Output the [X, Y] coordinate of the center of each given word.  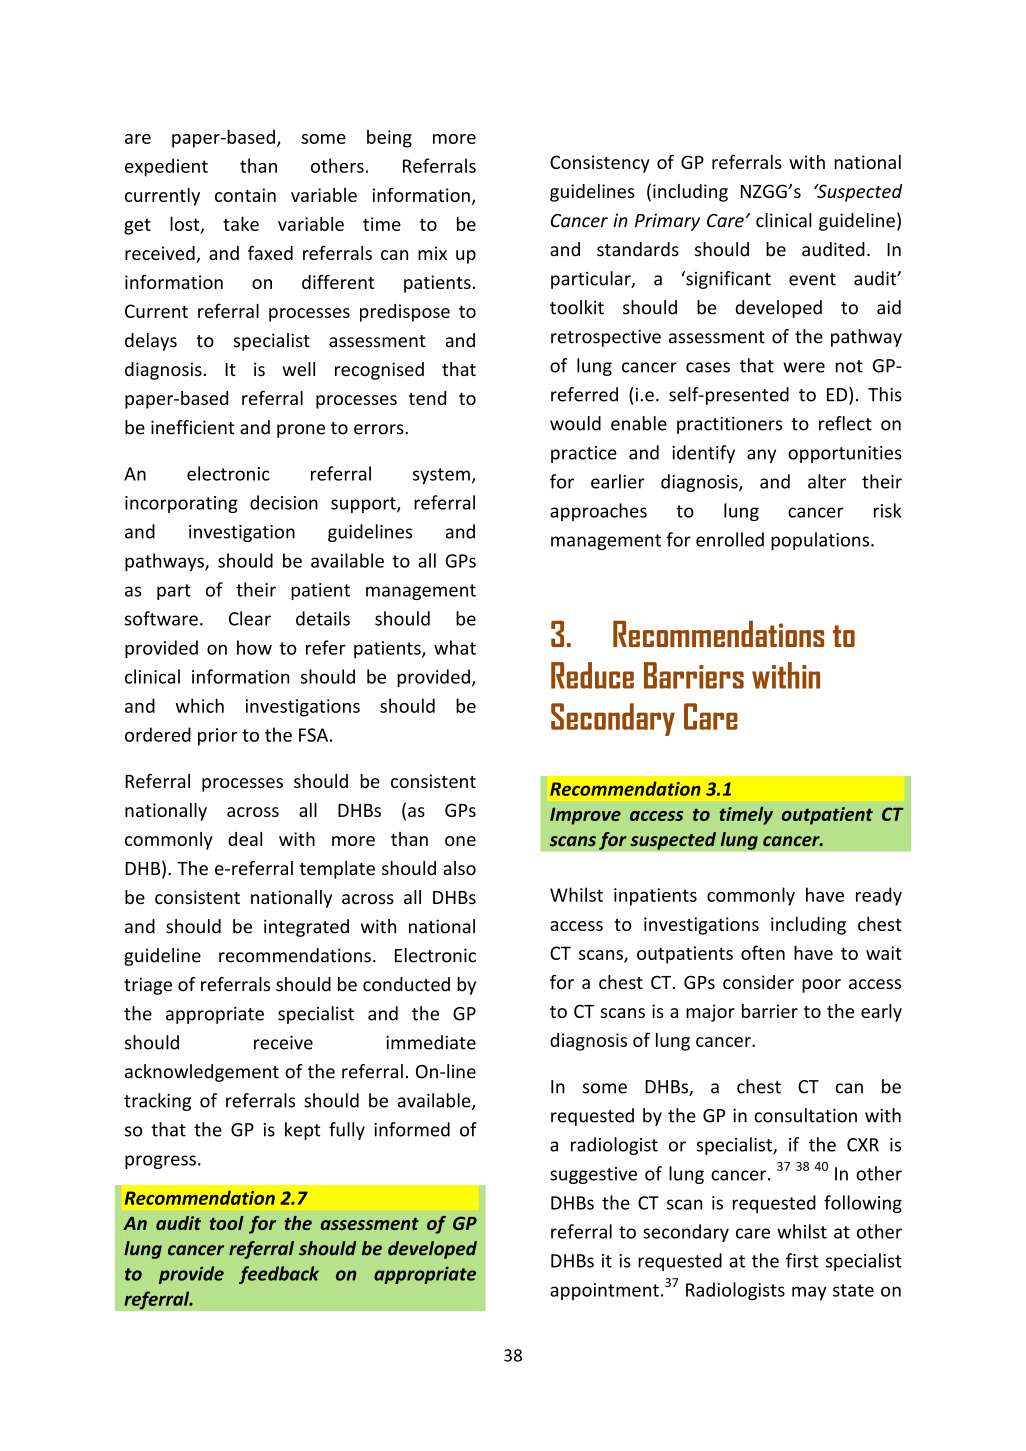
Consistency [600, 164]
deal [245, 839]
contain [245, 195]
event [812, 279]
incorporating [181, 504]
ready [879, 896]
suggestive [593, 1175]
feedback [279, 1275]
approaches [598, 512]
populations [821, 541]
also [459, 868]
